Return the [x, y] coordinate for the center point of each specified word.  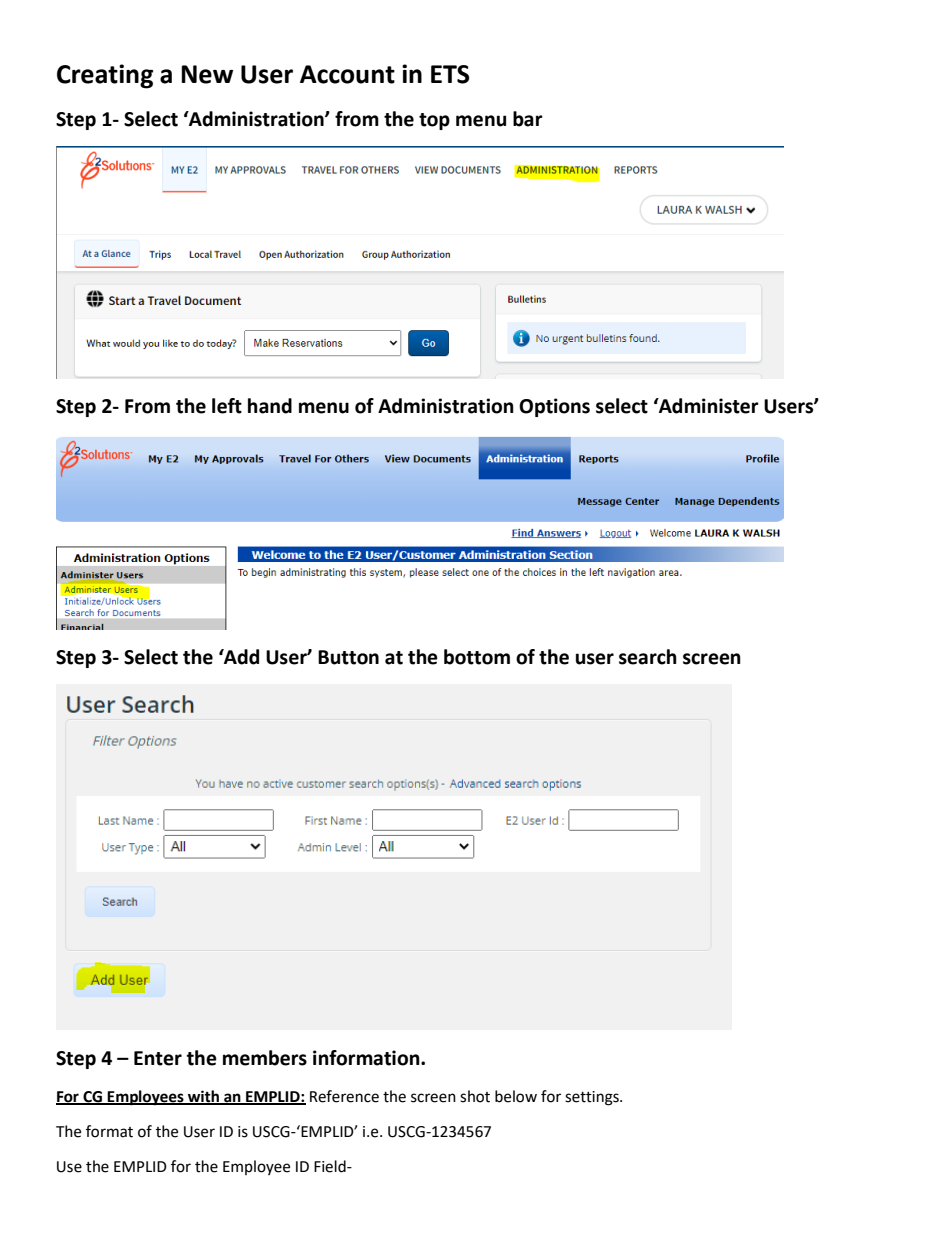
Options [554, 407]
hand [270, 406]
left [227, 406]
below [516, 1096]
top [434, 121]
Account [347, 74]
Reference [344, 1096]
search [648, 657]
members [265, 1058]
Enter [158, 1058]
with [203, 1097]
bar [528, 119]
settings [593, 1098]
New [207, 74]
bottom [477, 657]
